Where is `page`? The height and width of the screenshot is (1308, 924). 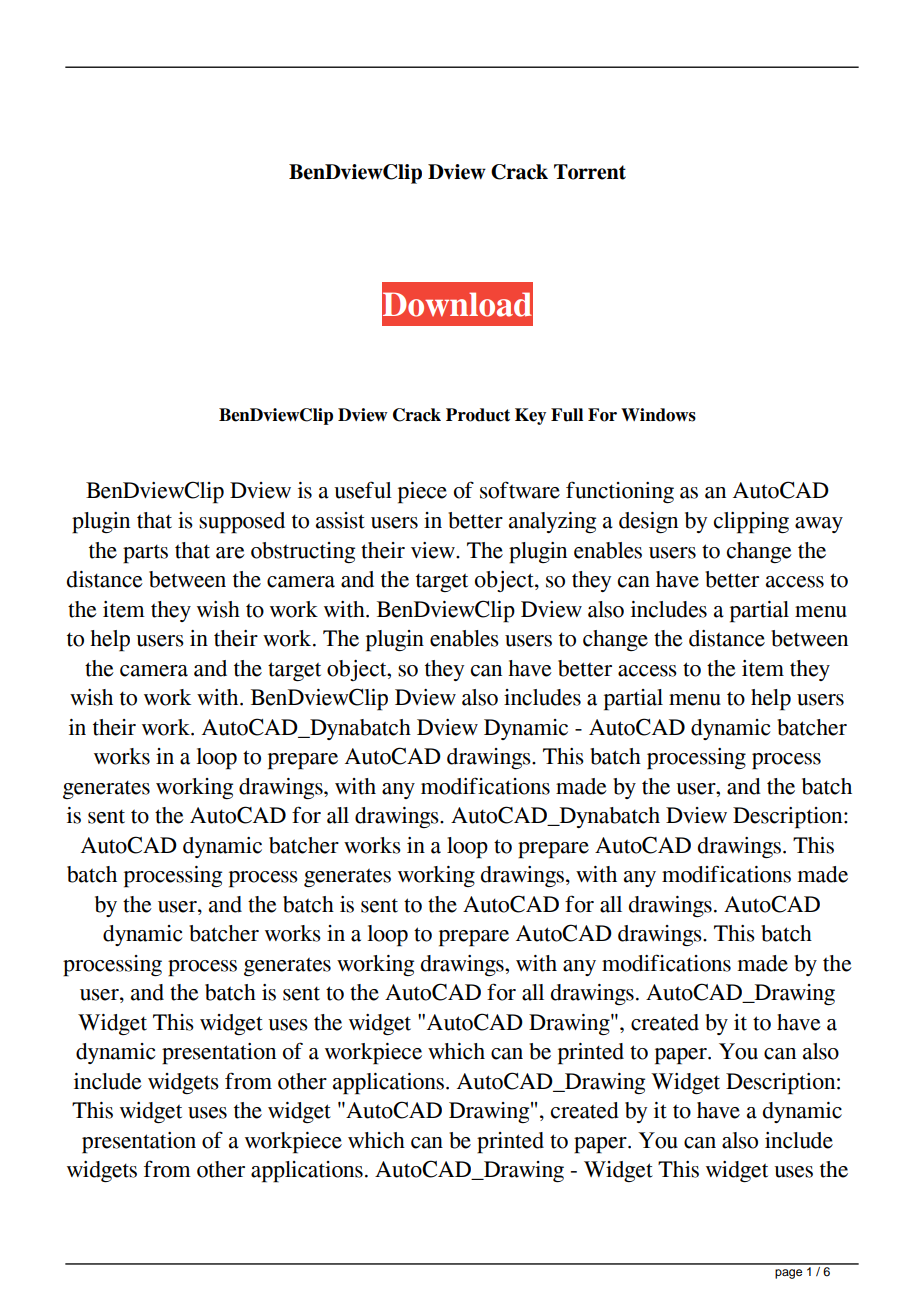 page is located at coordinates (788, 1274).
